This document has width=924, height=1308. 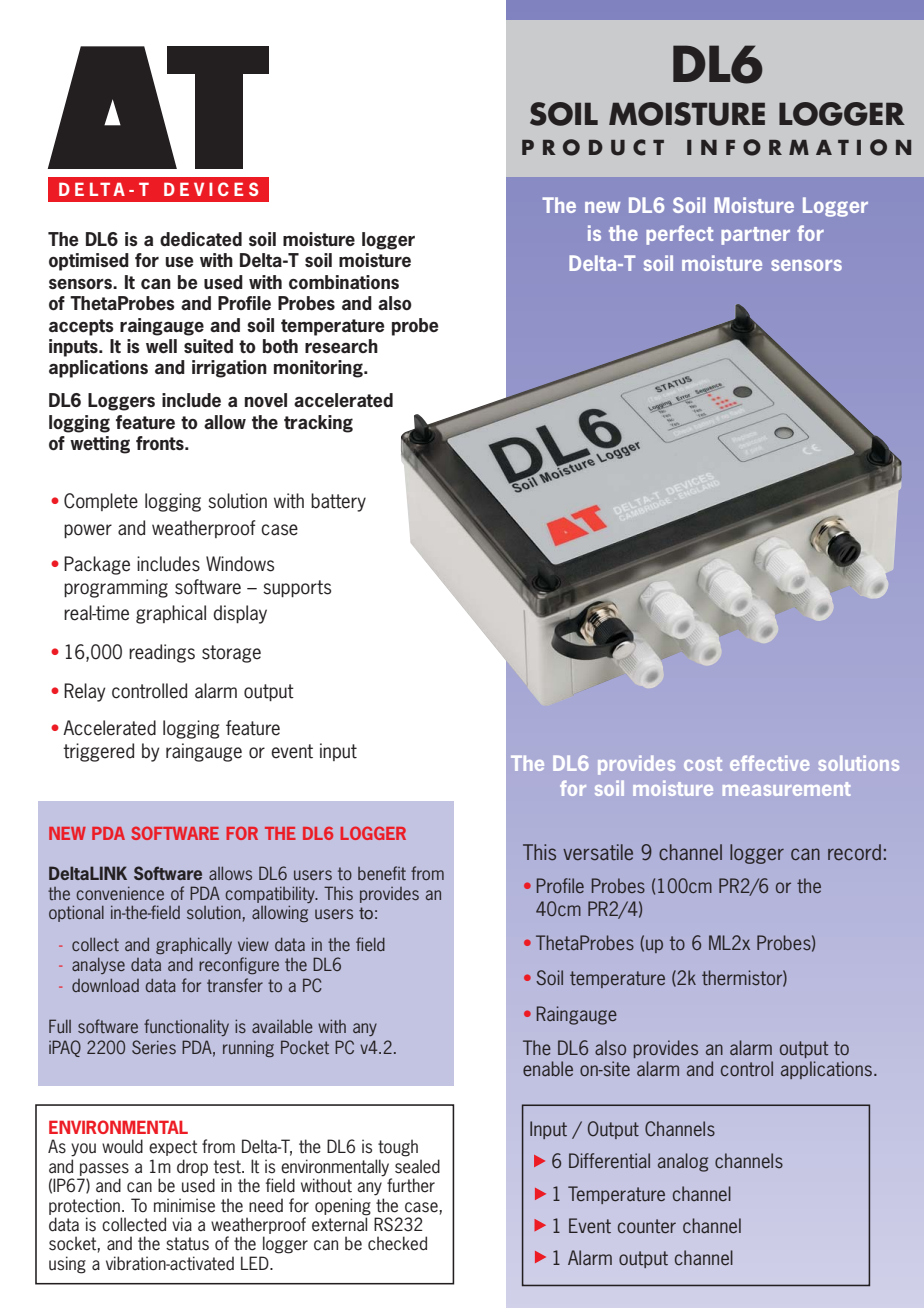 I want to click on effective, so click(x=769, y=763).
